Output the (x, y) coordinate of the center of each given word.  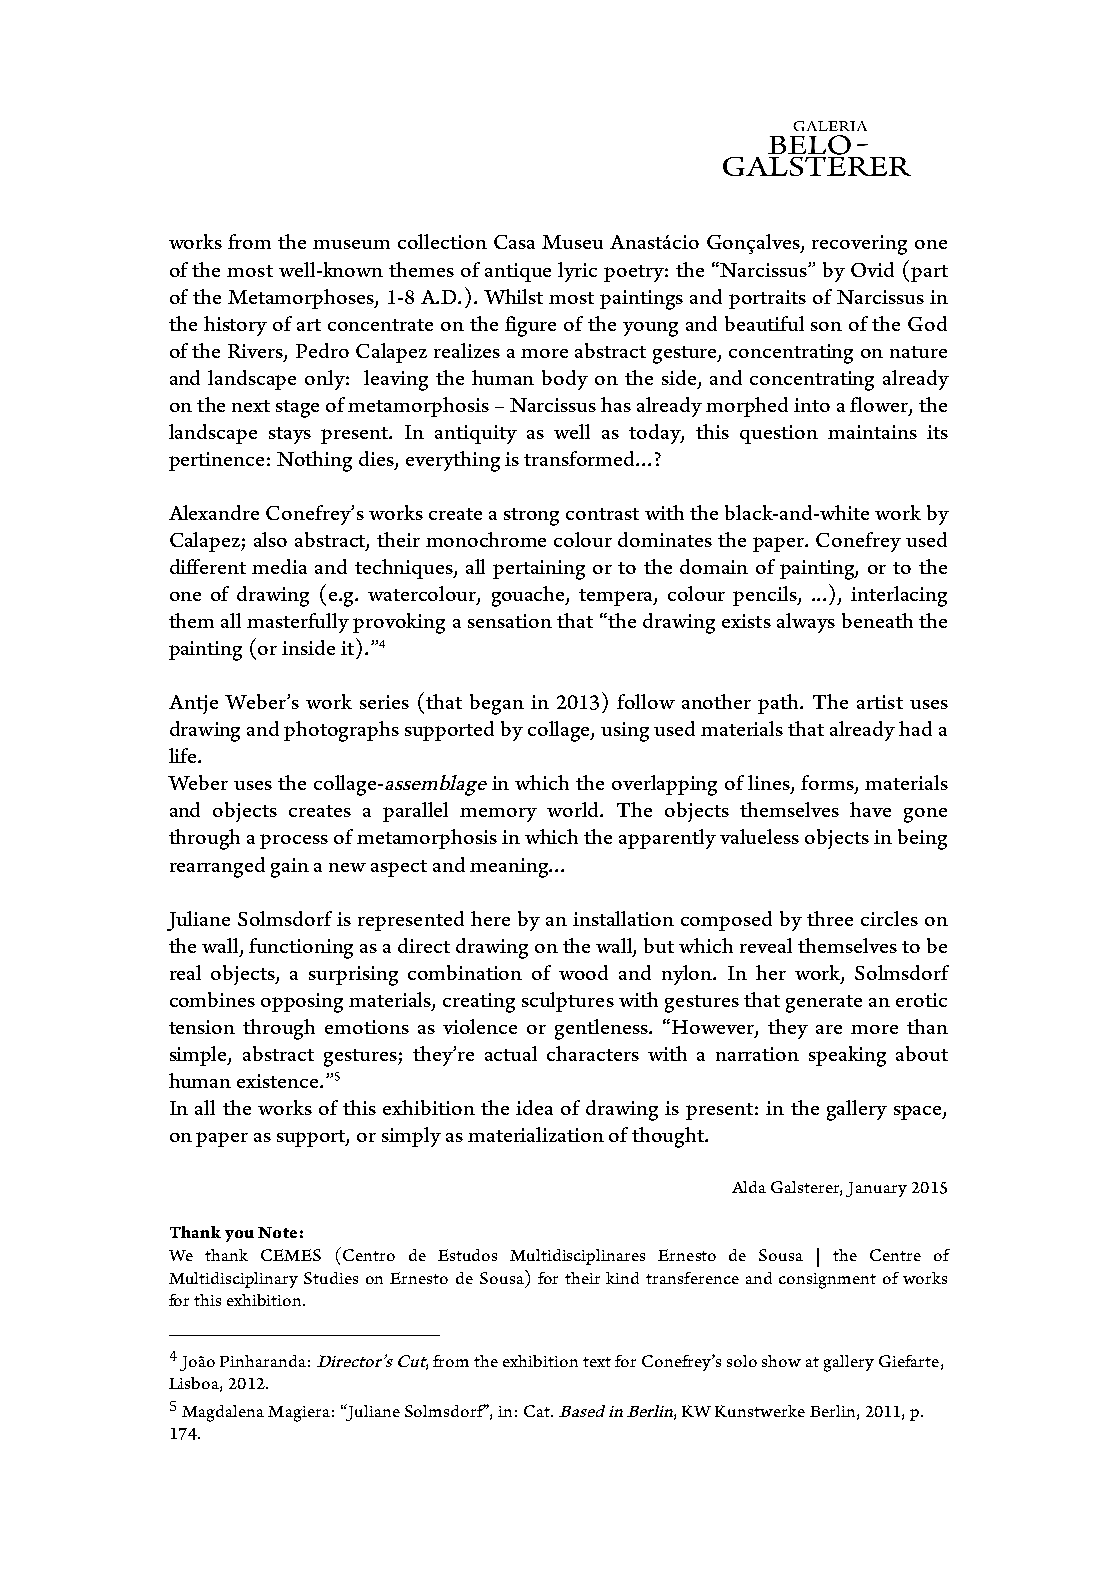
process (294, 841)
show (781, 1361)
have (870, 809)
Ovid (872, 269)
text (597, 1362)
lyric (577, 272)
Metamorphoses (302, 299)
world (574, 809)
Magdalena (223, 1413)
